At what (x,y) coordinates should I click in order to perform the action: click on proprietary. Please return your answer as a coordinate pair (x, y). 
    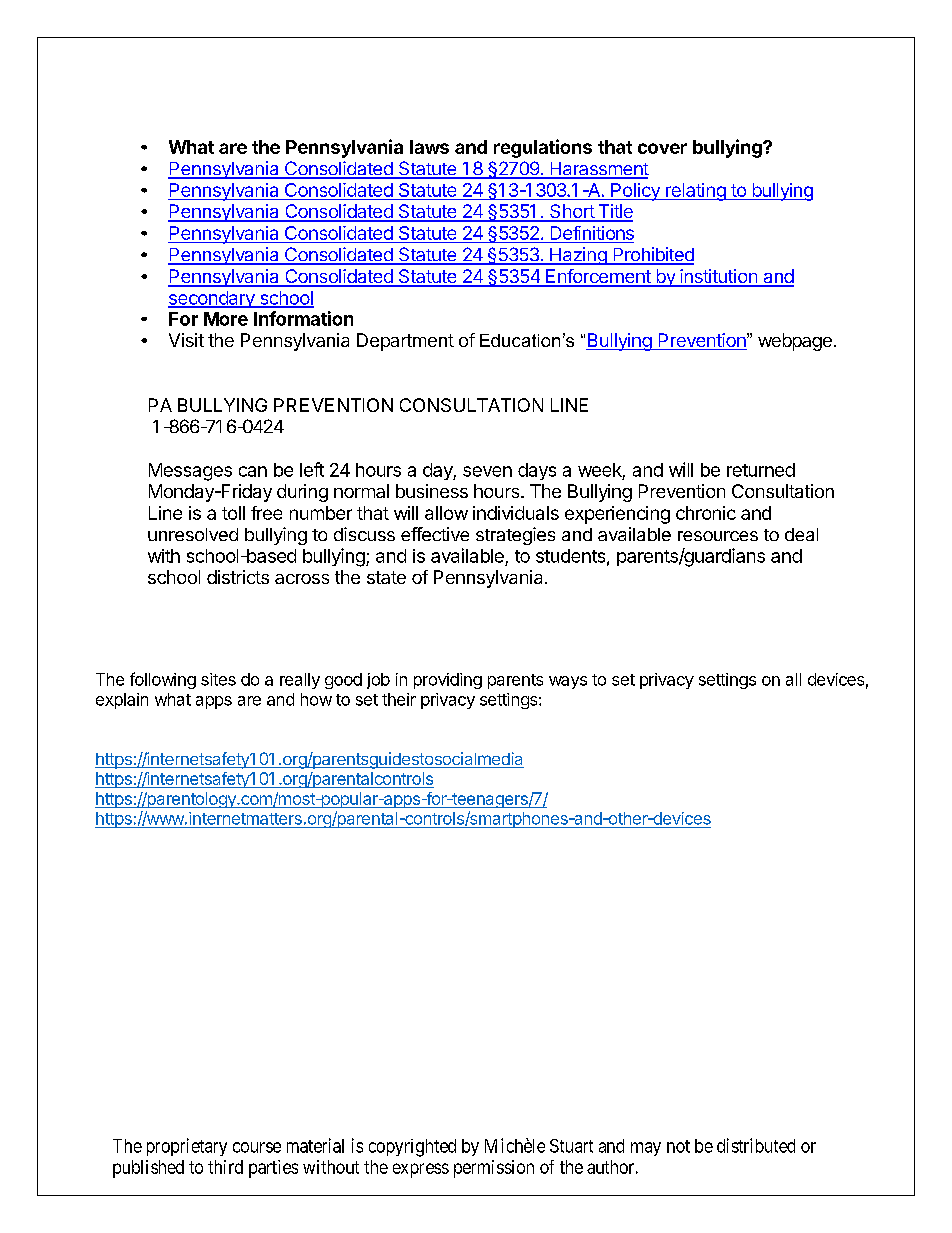
    Looking at the image, I should click on (187, 1147).
